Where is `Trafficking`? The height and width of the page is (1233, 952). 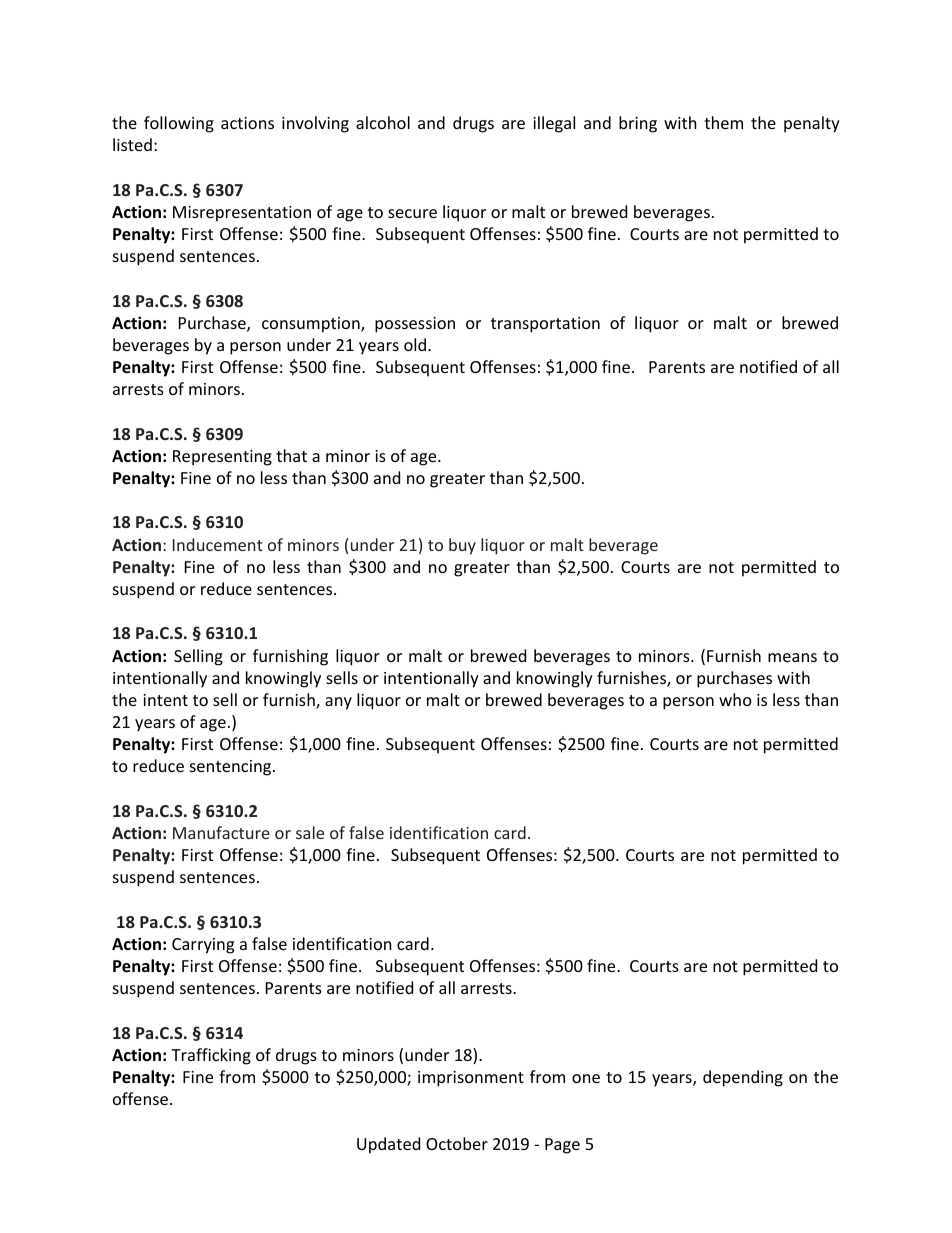 Trafficking is located at coordinates (211, 1056).
